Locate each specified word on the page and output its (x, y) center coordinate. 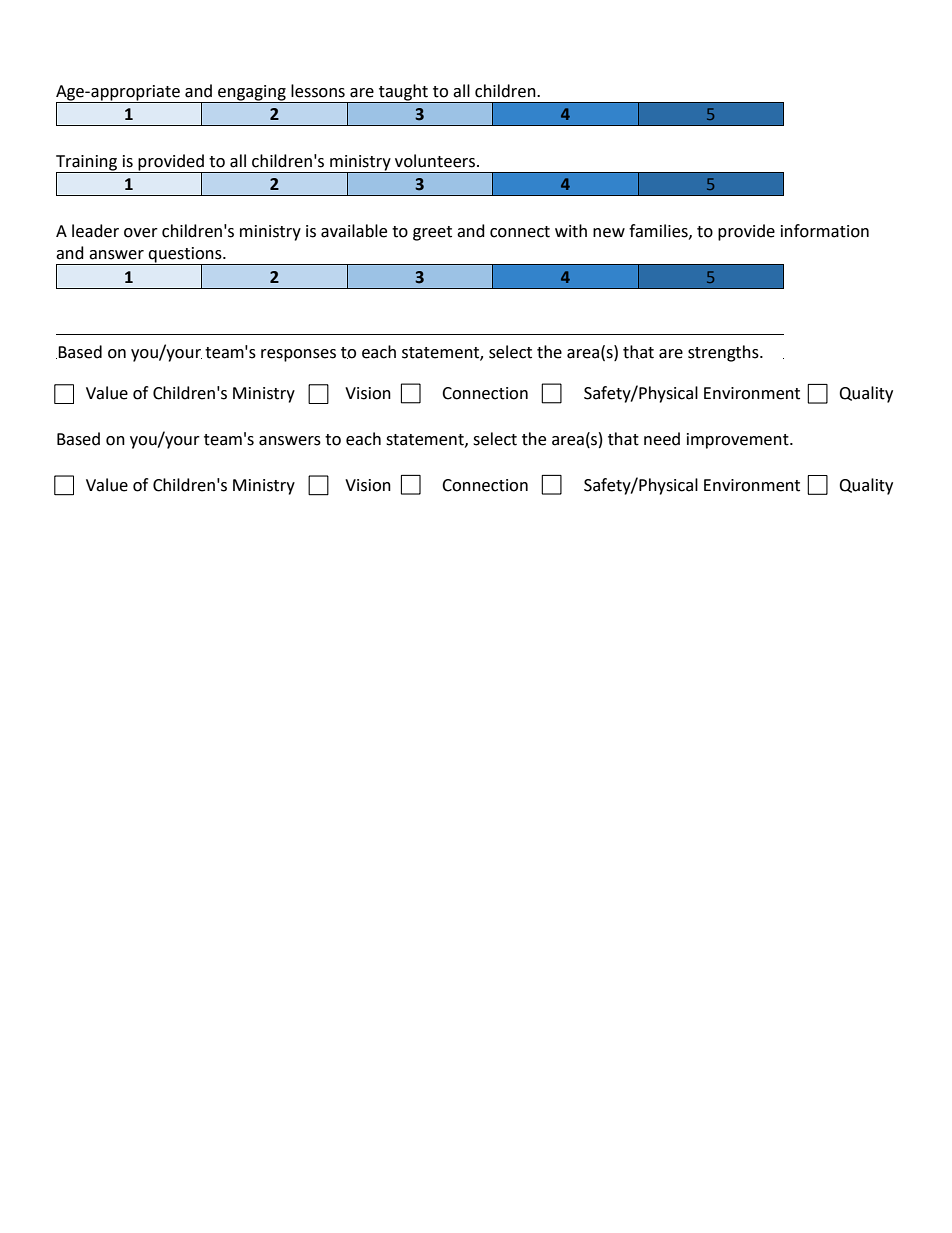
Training (86, 163)
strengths (724, 353)
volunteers (436, 161)
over (141, 233)
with (571, 231)
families (659, 231)
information (825, 231)
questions (185, 256)
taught (403, 92)
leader (95, 231)
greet (432, 233)
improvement (739, 441)
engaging (252, 93)
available (354, 231)
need (662, 439)
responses (298, 355)
